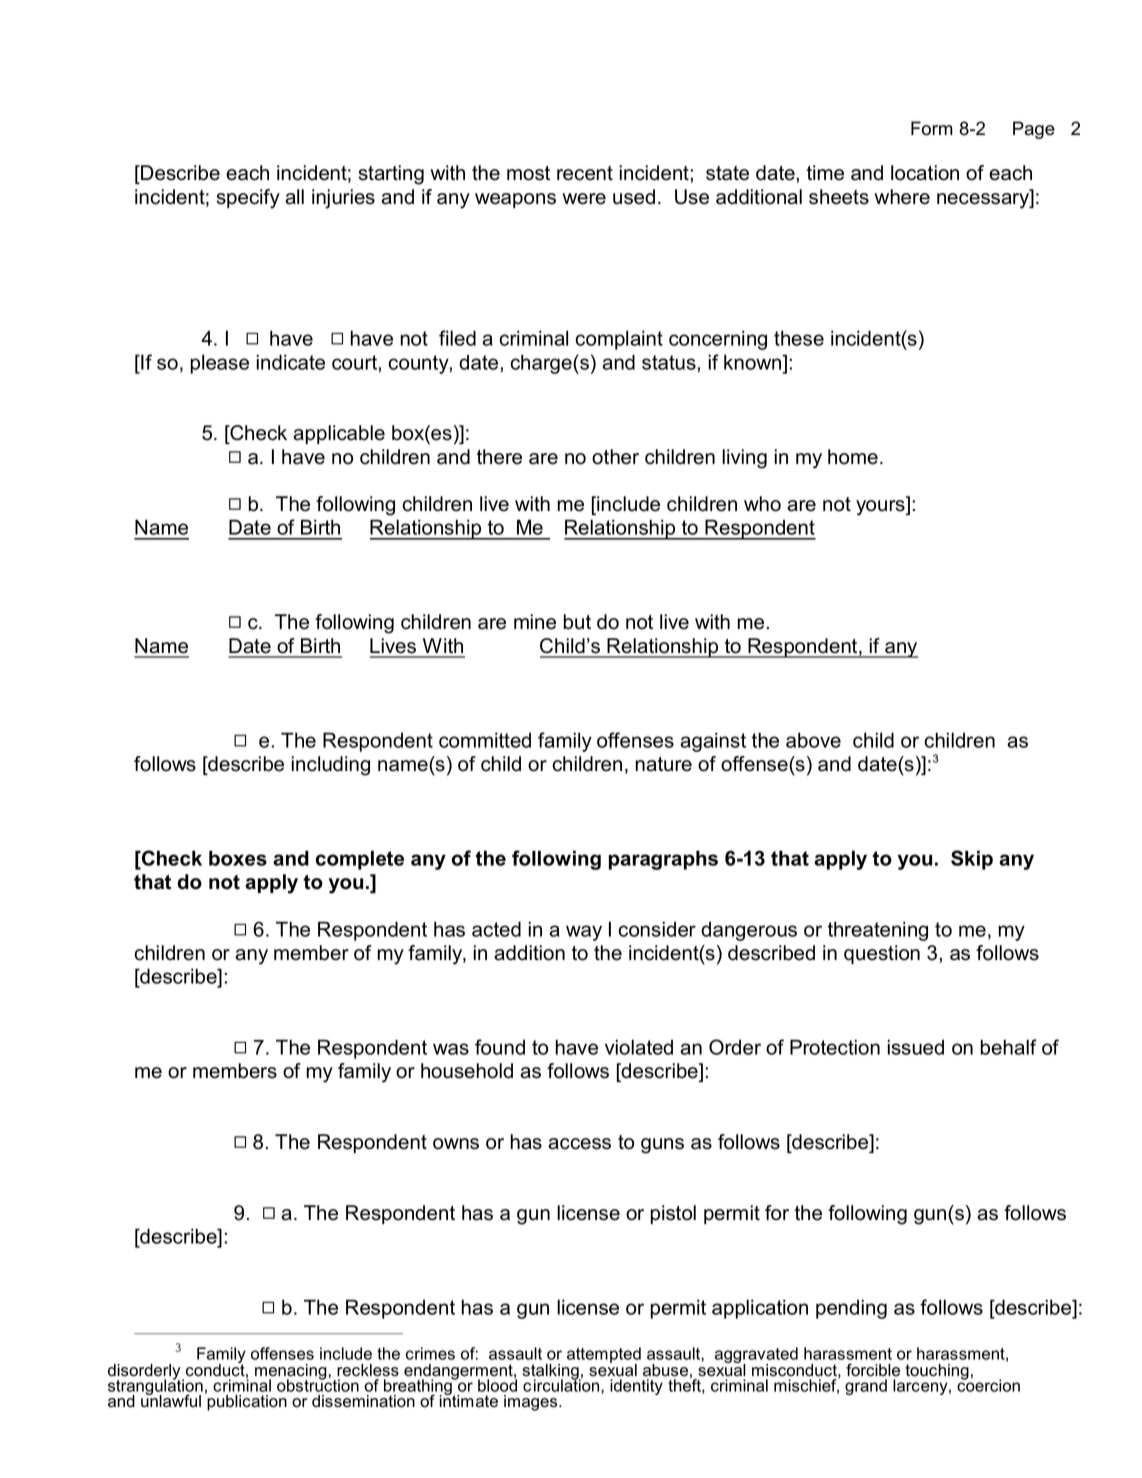 The image size is (1142, 1478). What do you see at coordinates (585, 173) in the screenshot?
I see `recent` at bounding box center [585, 173].
